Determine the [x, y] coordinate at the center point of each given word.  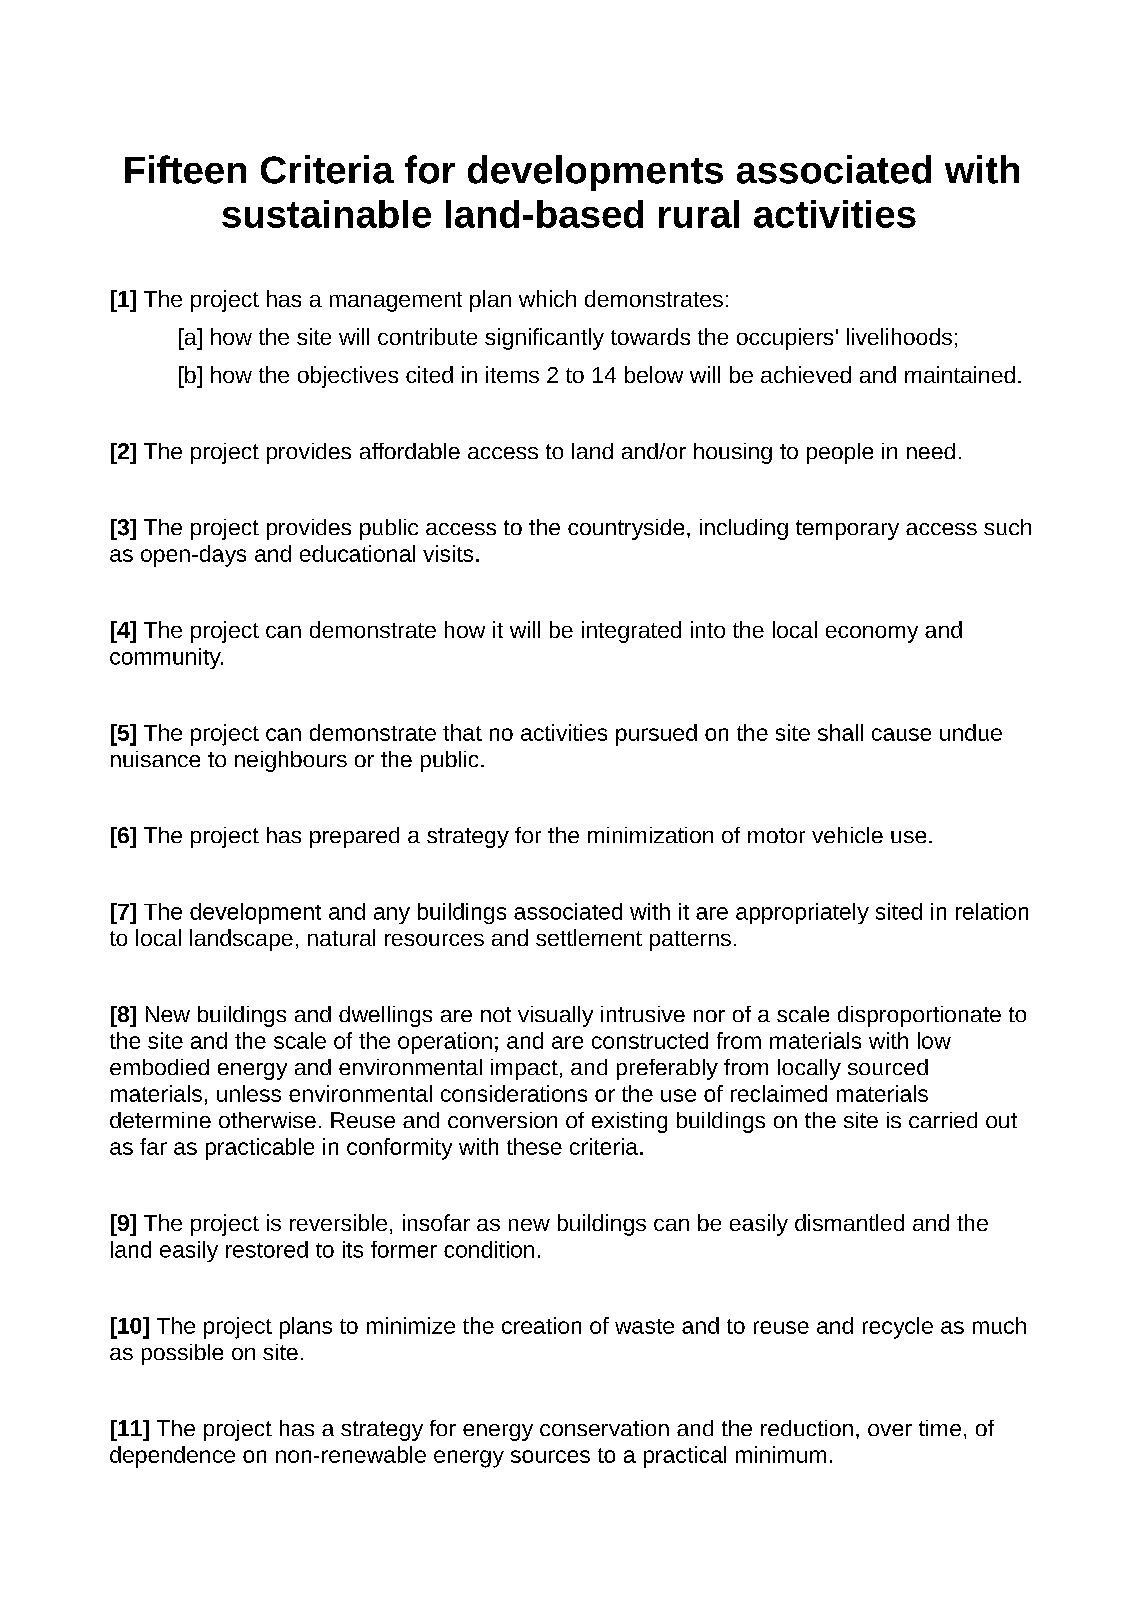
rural [699, 214]
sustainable [326, 214]
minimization [650, 835]
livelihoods [899, 336]
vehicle [847, 835]
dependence [172, 1457]
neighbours [291, 761]
